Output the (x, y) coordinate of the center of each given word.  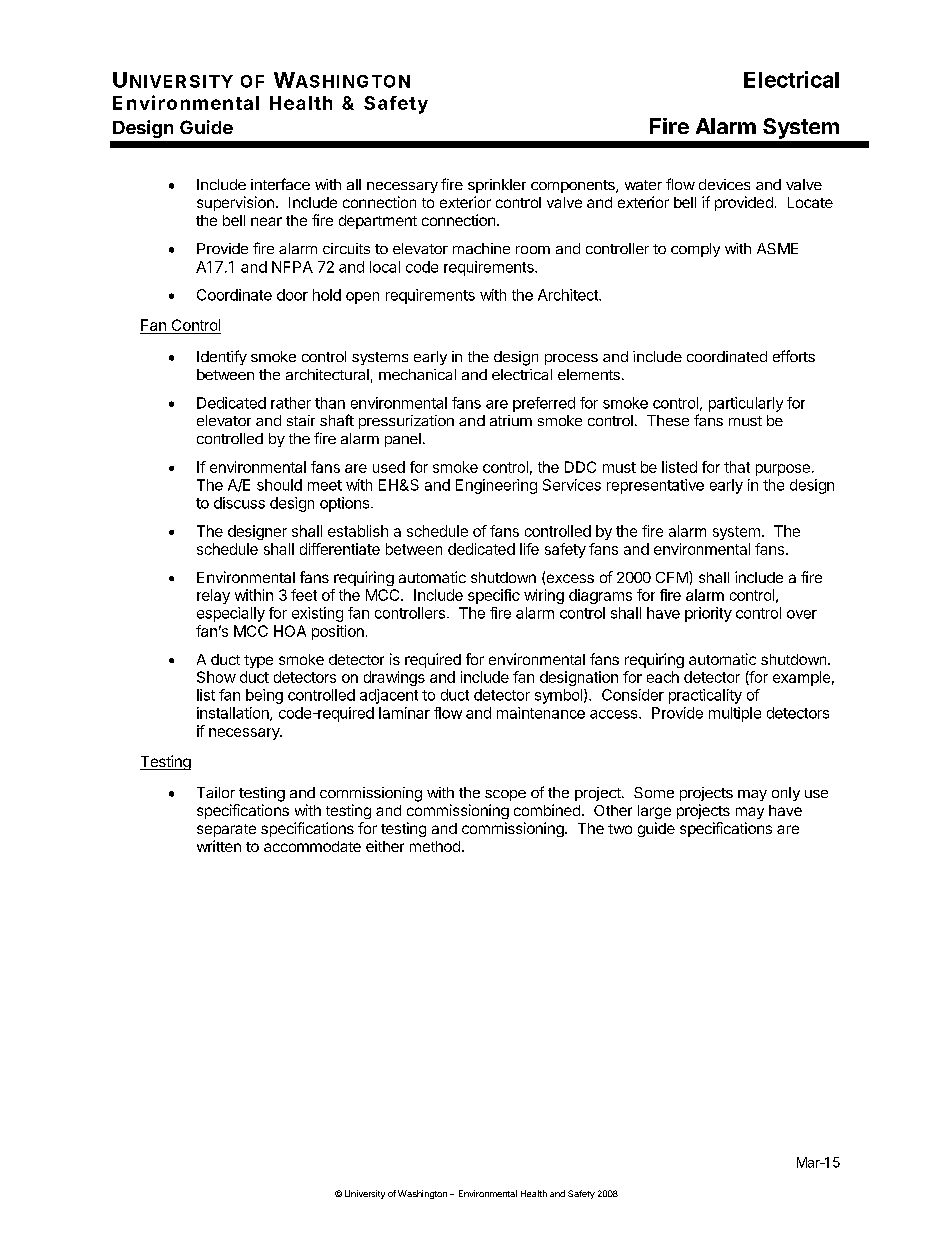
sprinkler (497, 186)
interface (280, 184)
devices (724, 184)
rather (291, 403)
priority (708, 614)
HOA (290, 631)
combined (547, 810)
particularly (746, 404)
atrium (511, 420)
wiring (544, 596)
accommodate (312, 846)
